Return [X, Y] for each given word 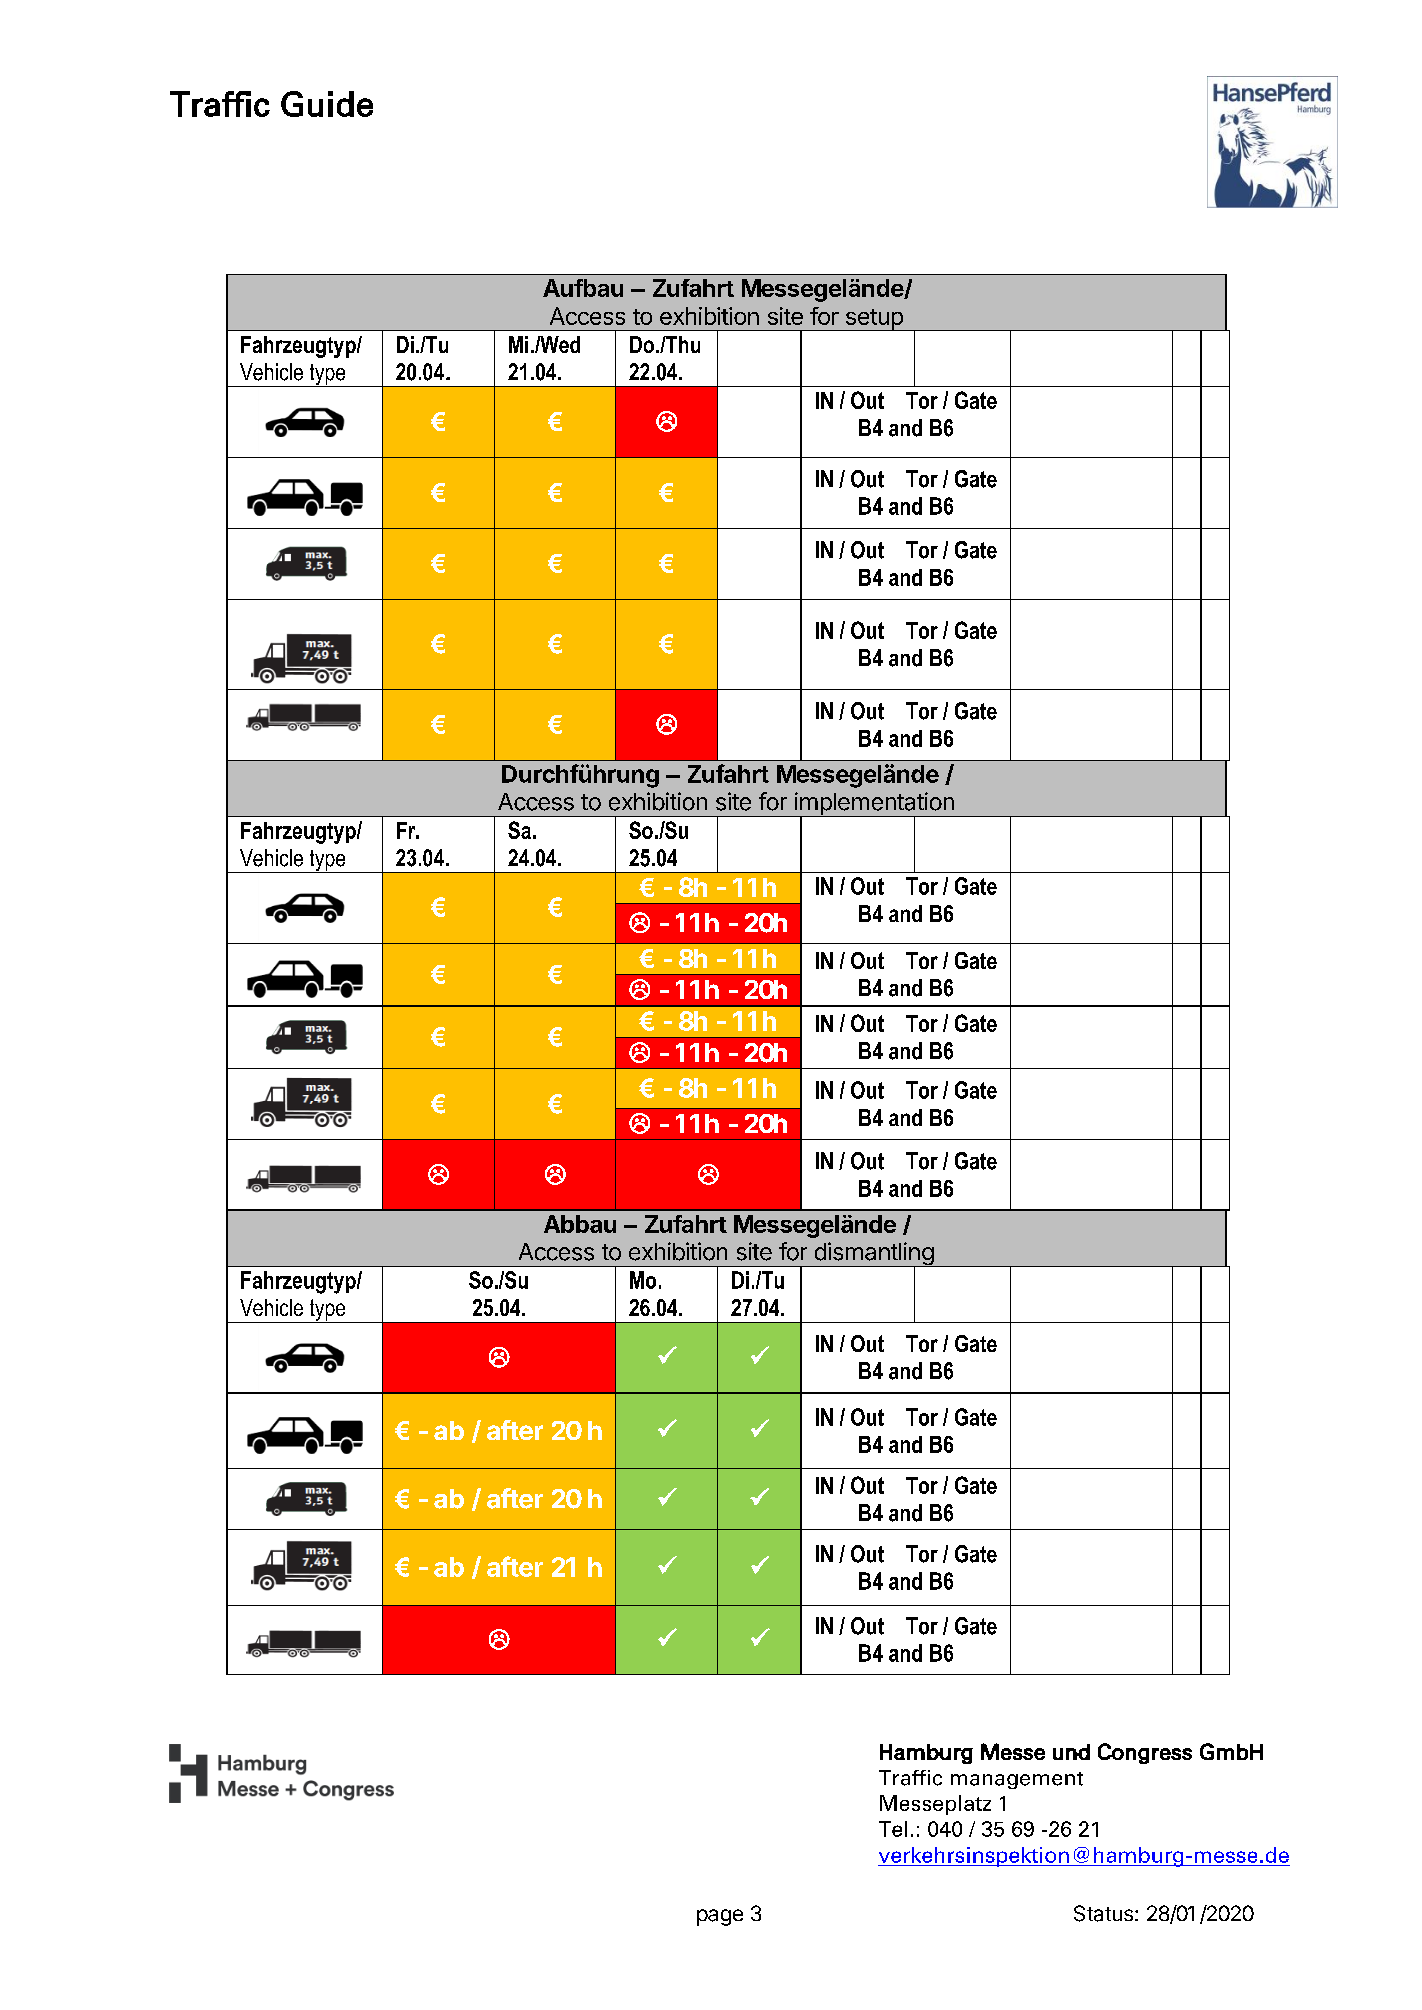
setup [874, 320]
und [1071, 1752]
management [1017, 1780]
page [720, 1917]
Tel [893, 1829]
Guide [327, 104]
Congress [1145, 1753]
